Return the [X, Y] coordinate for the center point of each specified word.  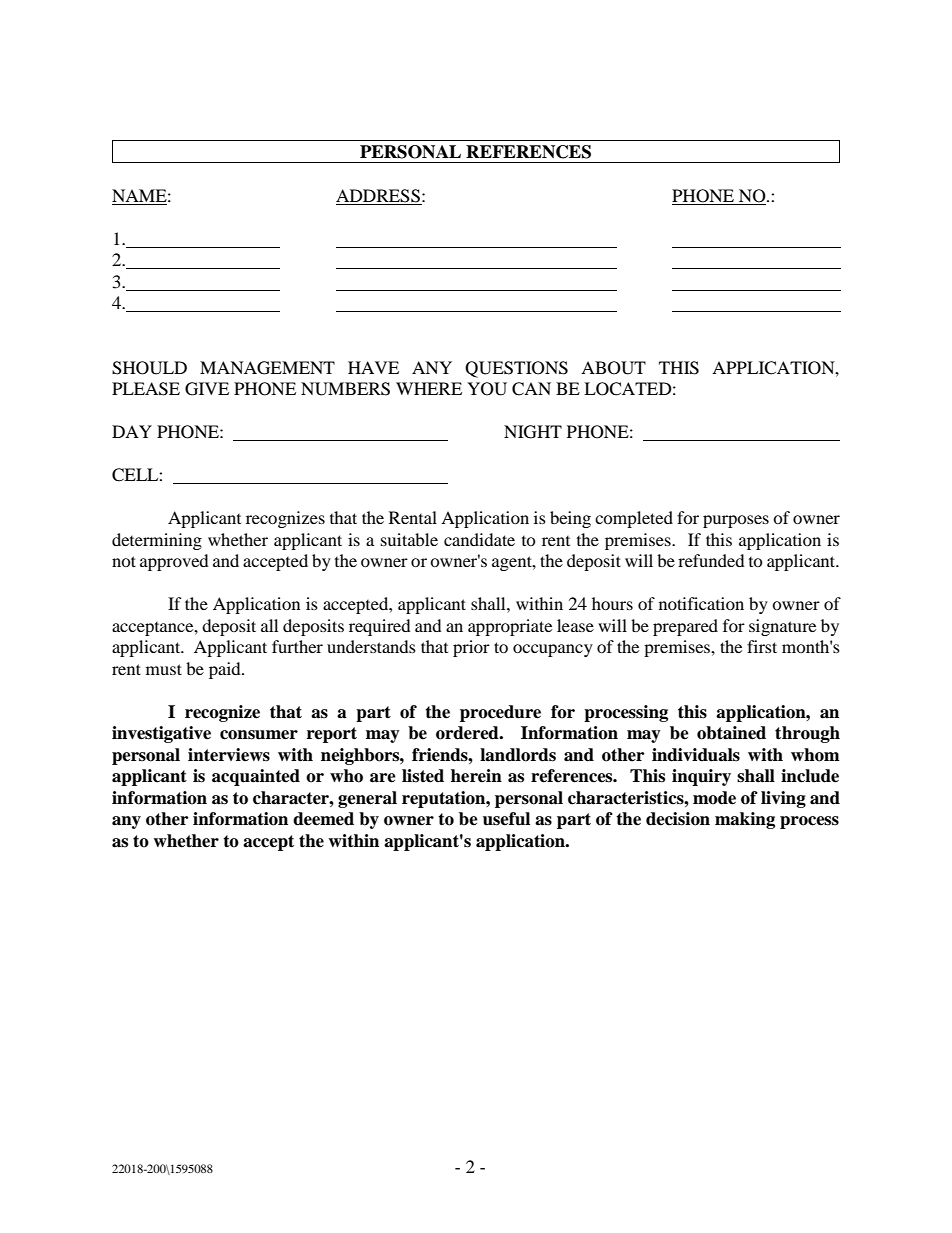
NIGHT [533, 432]
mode [714, 798]
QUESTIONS [516, 369]
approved [174, 562]
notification [701, 603]
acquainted [256, 777]
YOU [487, 389]
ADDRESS [379, 197]
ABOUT [613, 368]
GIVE [207, 389]
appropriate [510, 627]
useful [506, 819]
